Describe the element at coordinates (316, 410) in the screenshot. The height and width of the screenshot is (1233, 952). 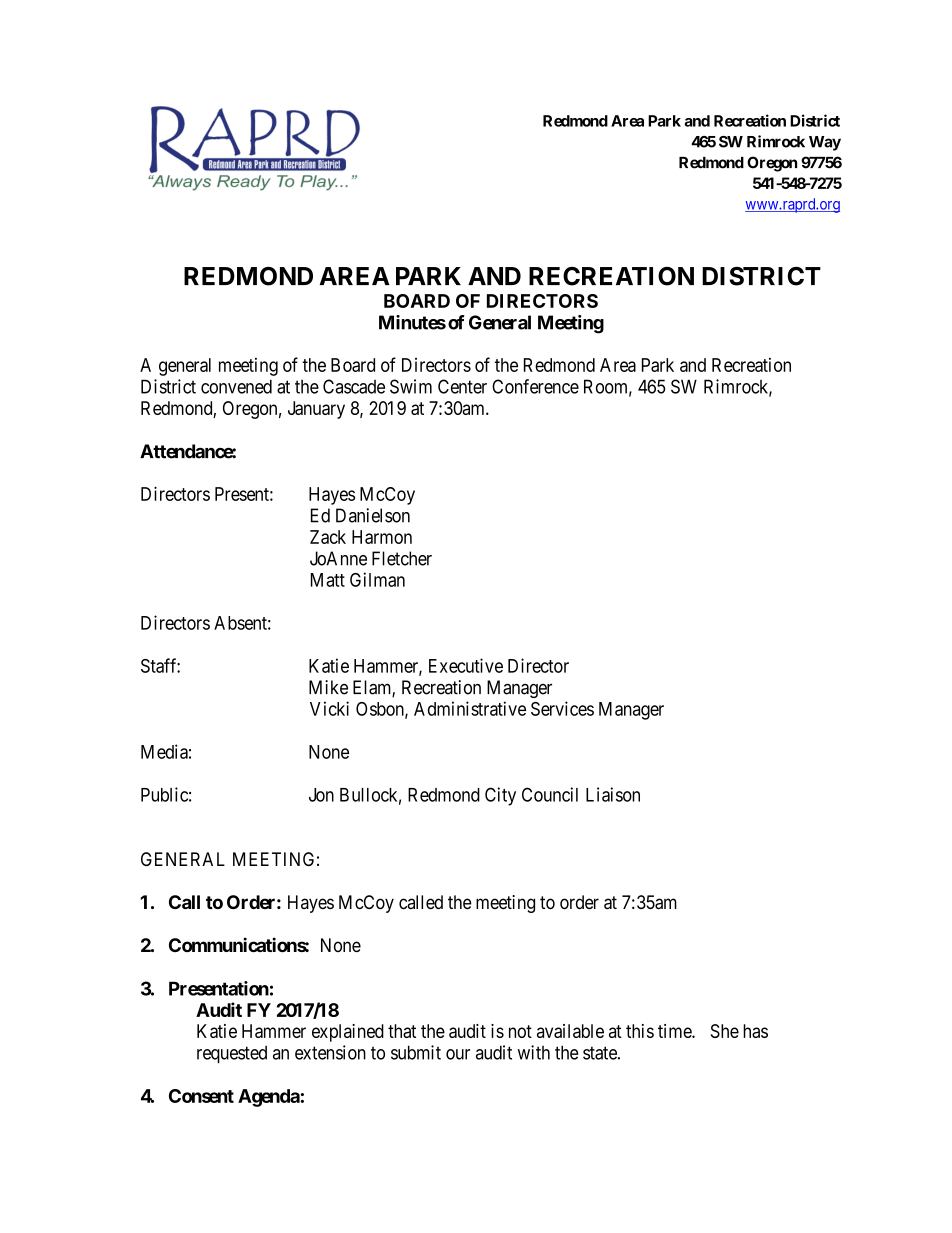
I see `January` at that location.
